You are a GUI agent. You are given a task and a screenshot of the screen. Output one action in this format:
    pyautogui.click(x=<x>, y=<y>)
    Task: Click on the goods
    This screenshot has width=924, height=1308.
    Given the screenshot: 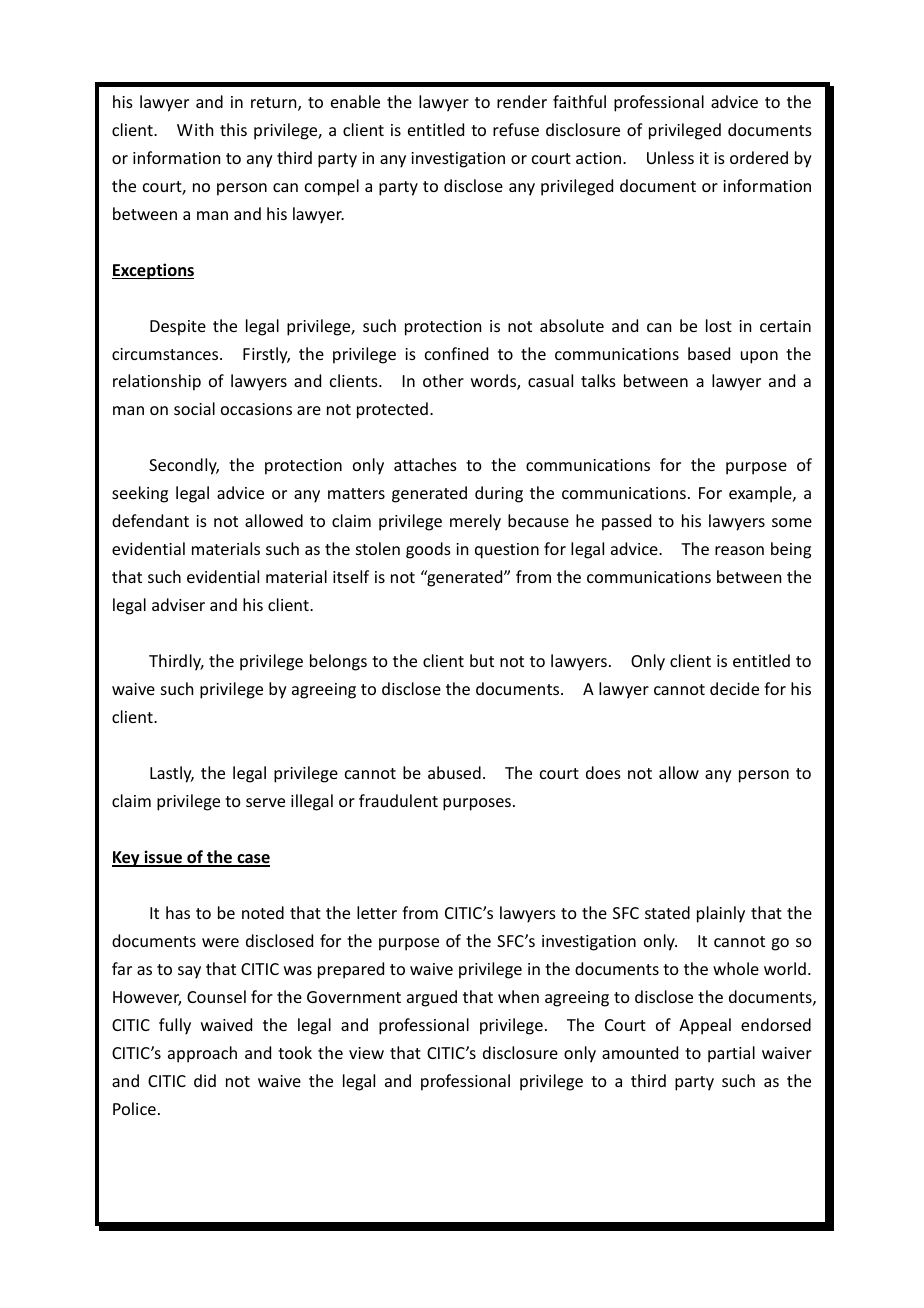 What is the action you would take?
    pyautogui.click(x=428, y=550)
